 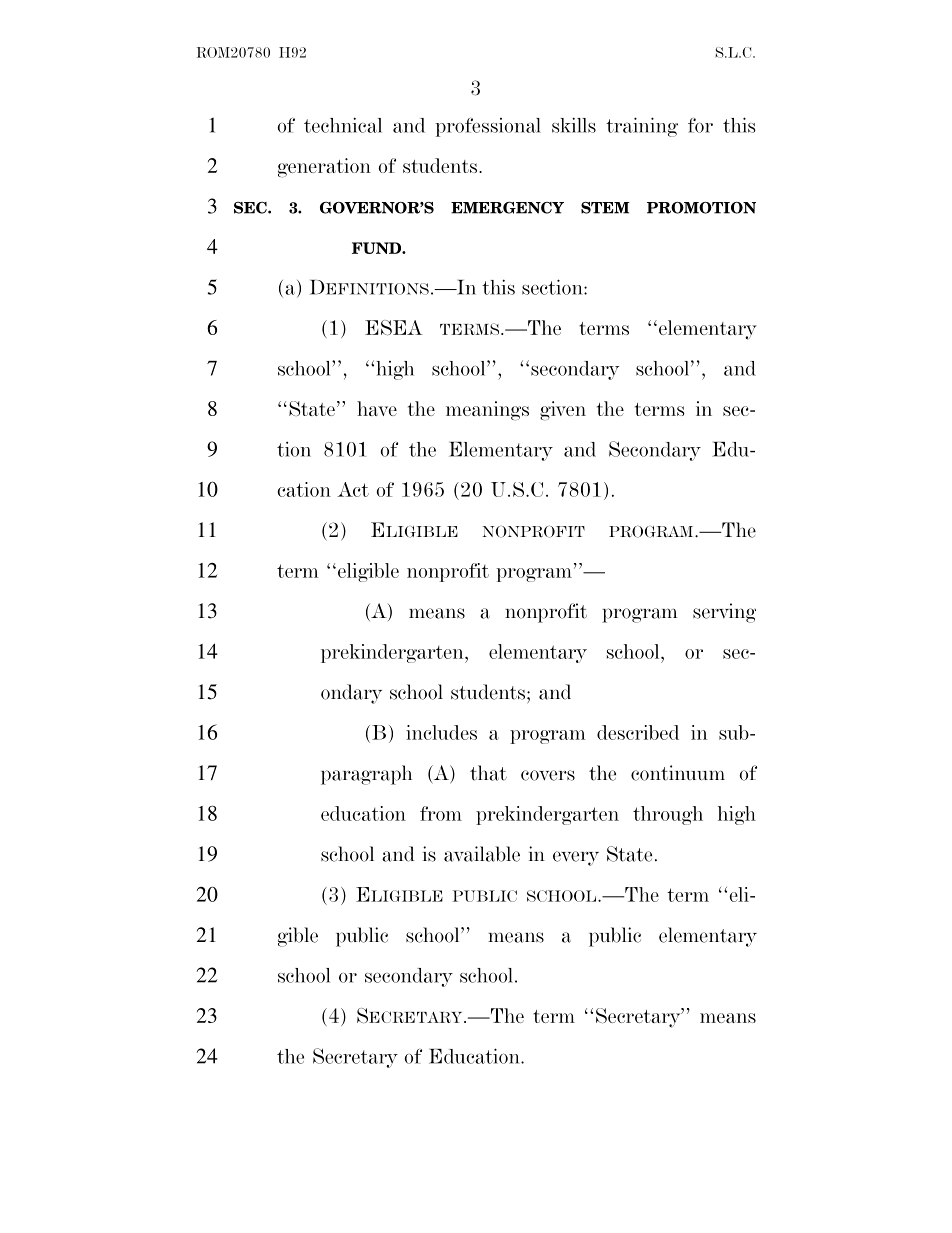 What do you see at coordinates (441, 732) in the screenshot?
I see `includes` at bounding box center [441, 732].
